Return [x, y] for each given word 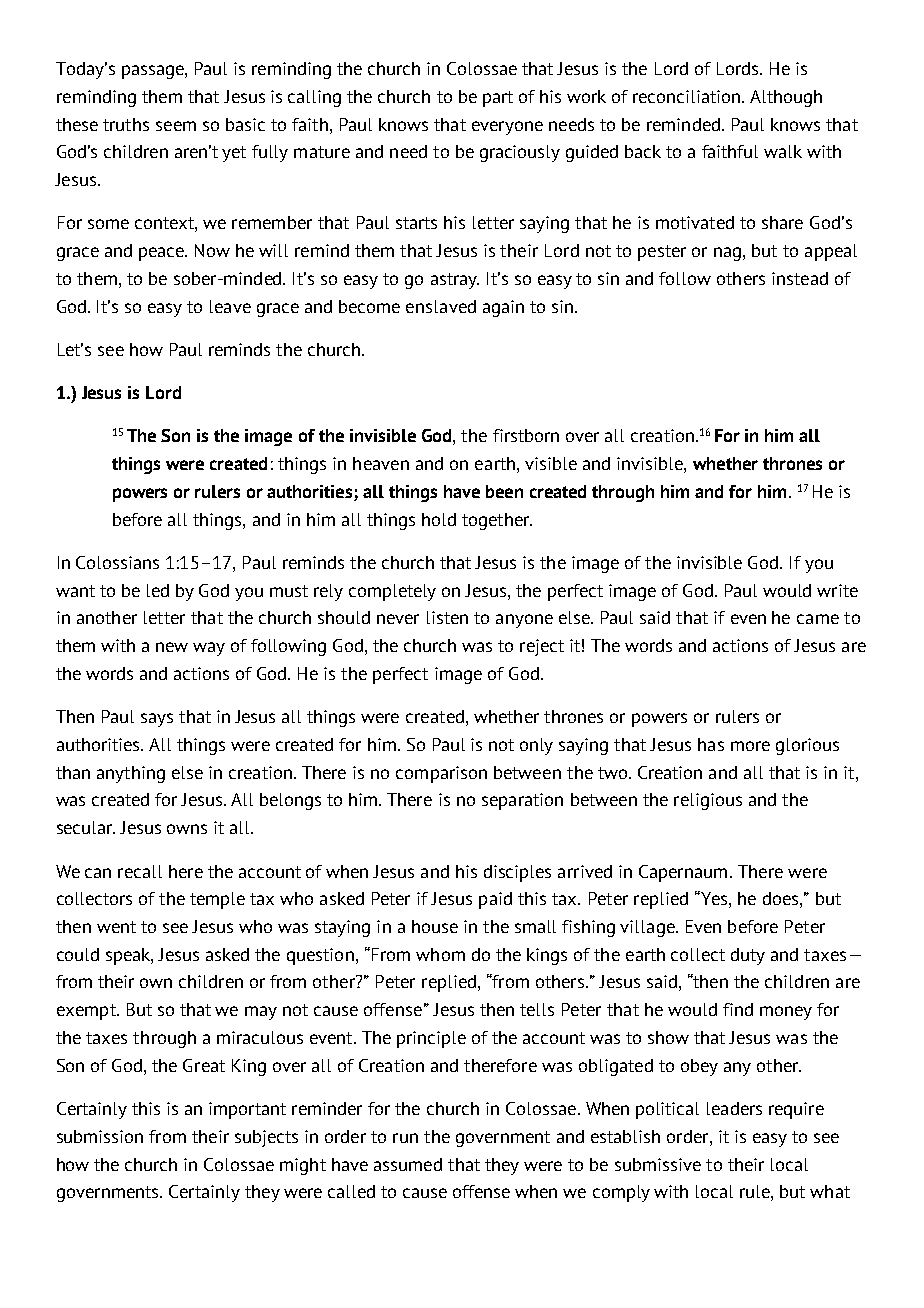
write [837, 590]
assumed [408, 1164]
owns [187, 829]
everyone [507, 128]
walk [783, 151]
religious [708, 801]
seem [176, 126]
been [504, 491]
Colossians [117, 562]
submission [100, 1136]
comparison [441, 774]
